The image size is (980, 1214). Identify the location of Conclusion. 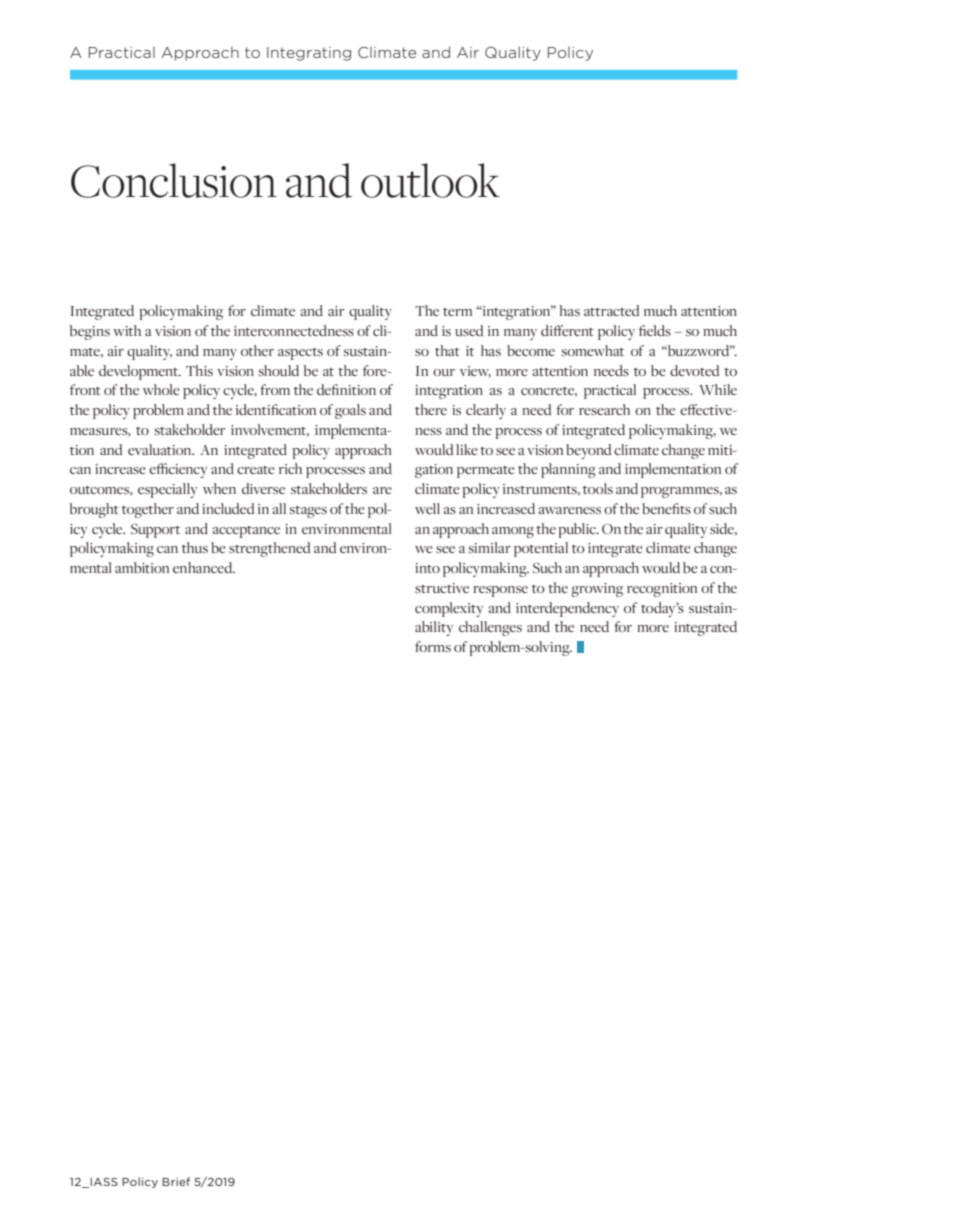
(174, 180).
